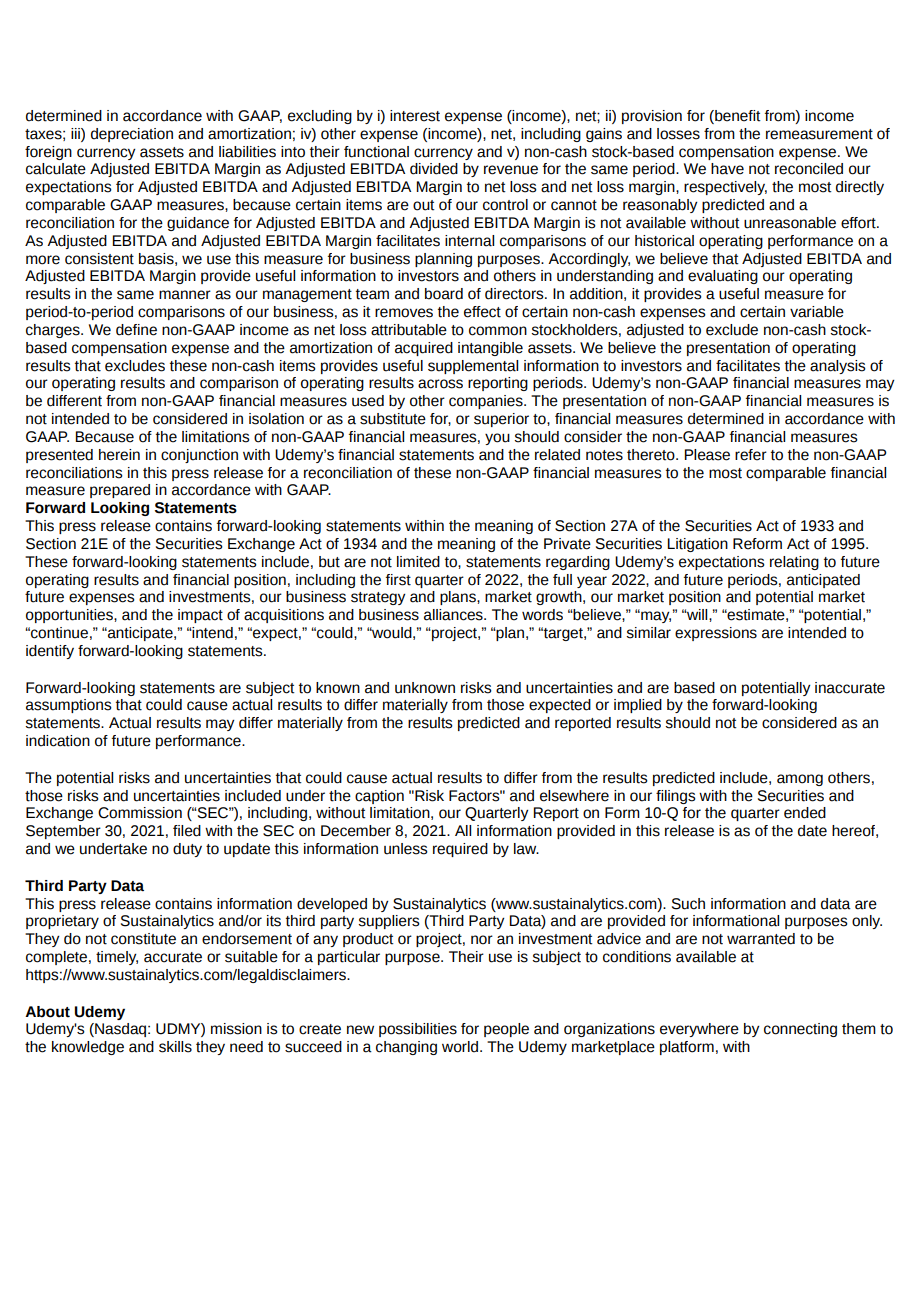  I want to click on among, so click(800, 780).
